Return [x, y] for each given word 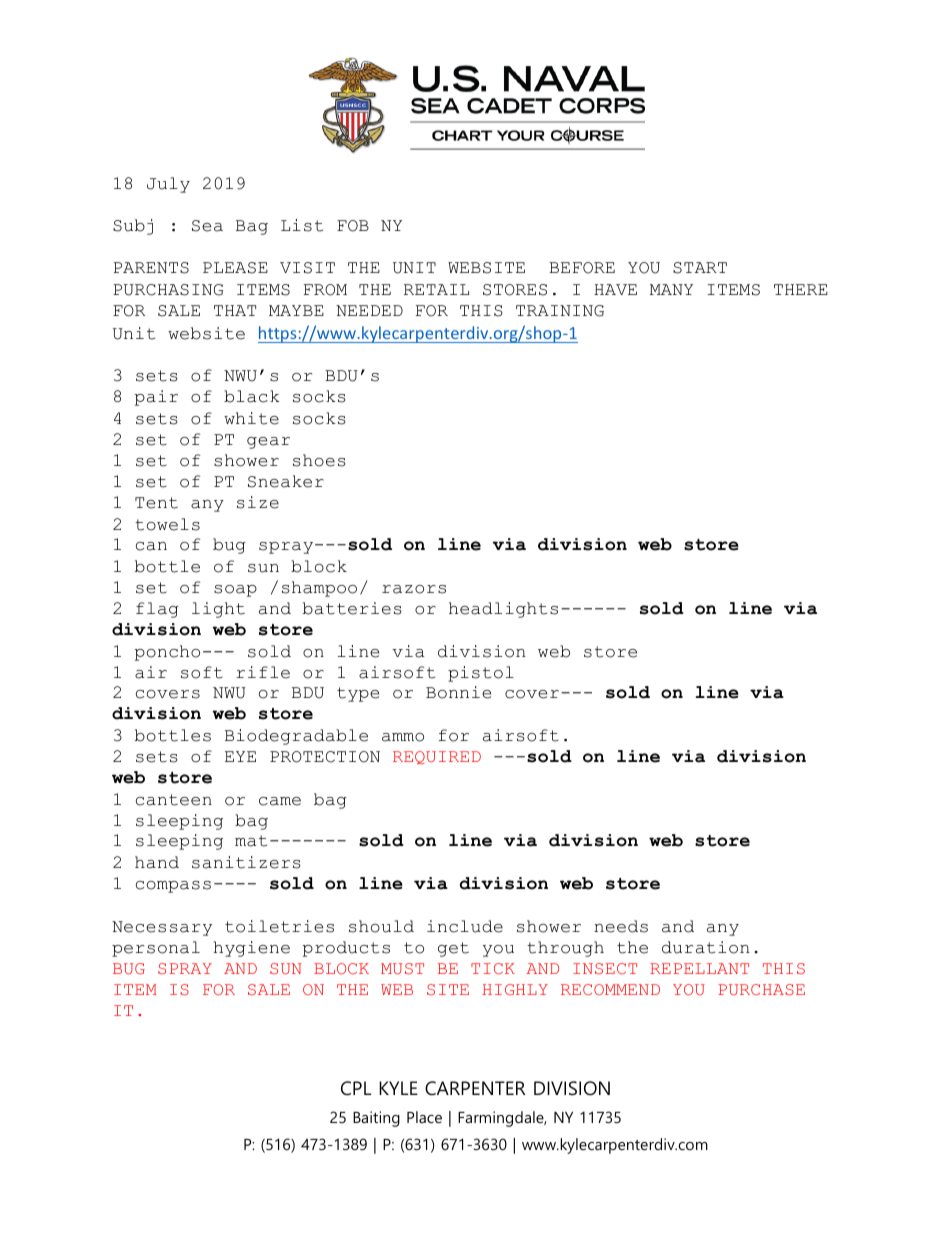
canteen [174, 800]
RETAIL [436, 289]
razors [414, 589]
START [700, 268]
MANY [671, 289]
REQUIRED [437, 757]
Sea [207, 226]
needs [621, 926]
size [258, 502]
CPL [356, 1088]
